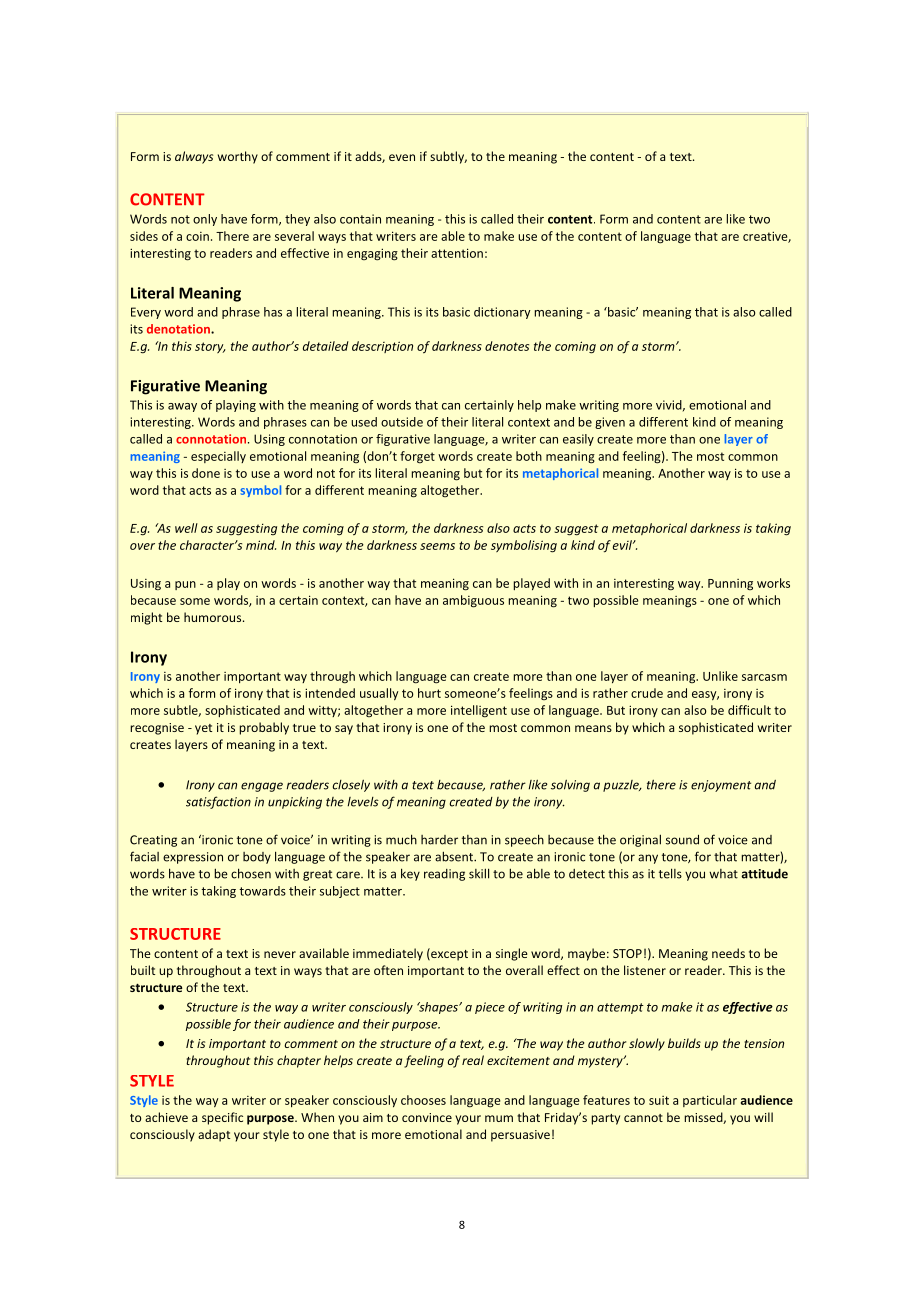 This screenshot has height=1308, width=924. Describe the element at coordinates (238, 157) in the screenshot. I see `worthy` at that location.
